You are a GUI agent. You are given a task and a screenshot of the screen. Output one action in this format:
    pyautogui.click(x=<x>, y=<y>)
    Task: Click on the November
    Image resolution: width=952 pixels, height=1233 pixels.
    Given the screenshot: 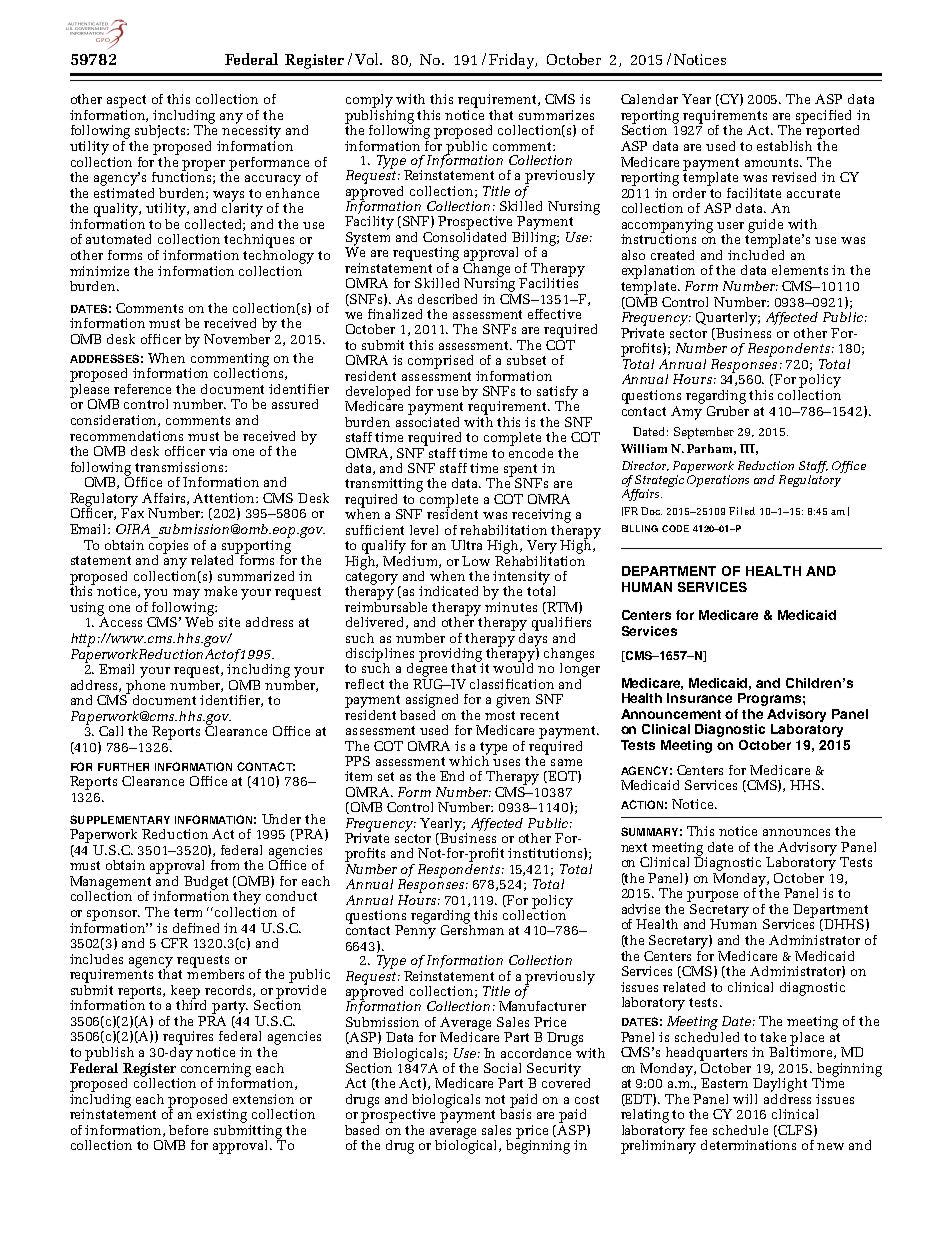 What is the action you would take?
    pyautogui.click(x=237, y=337)
